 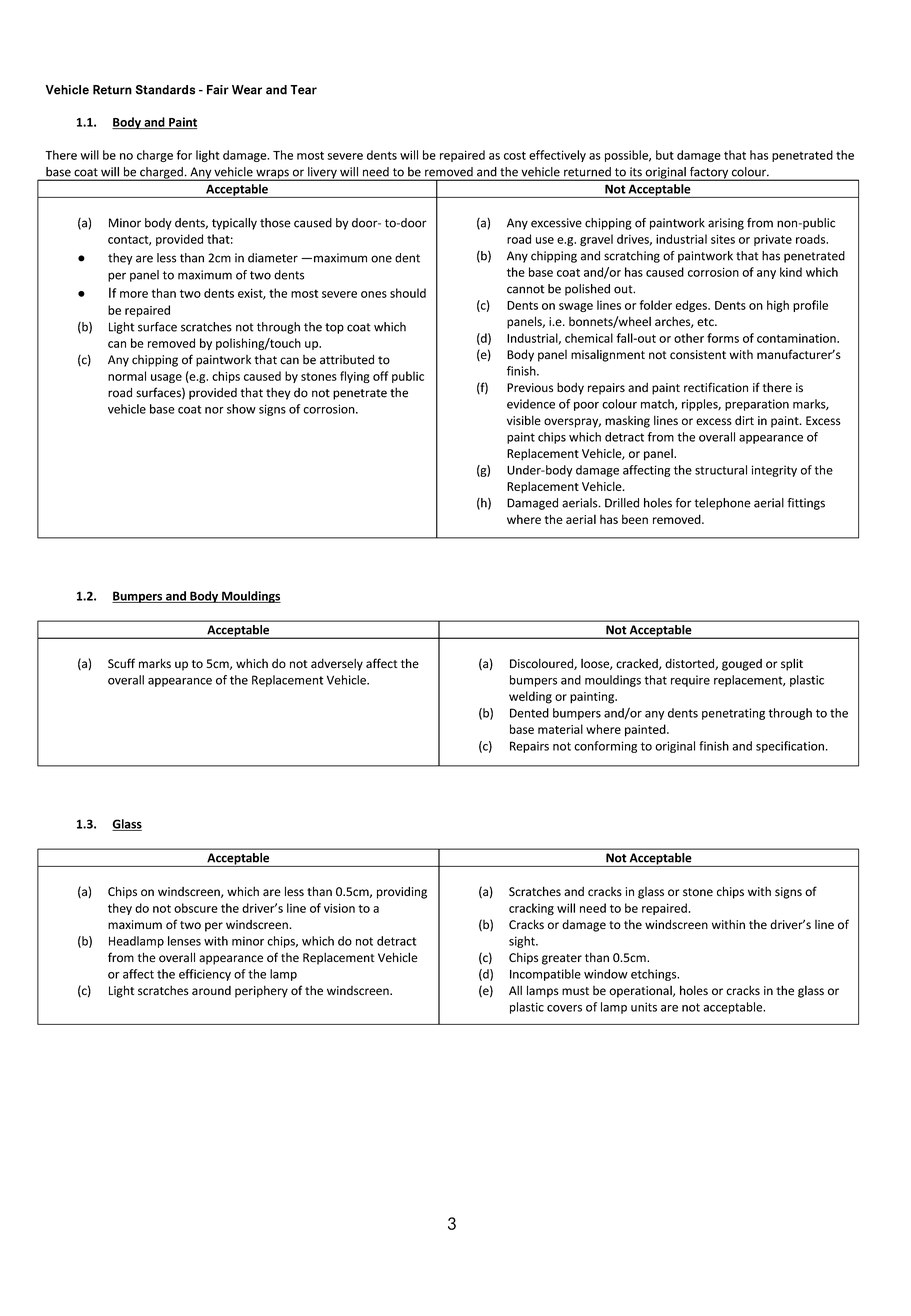 I want to click on penetrating, so click(x=733, y=714).
